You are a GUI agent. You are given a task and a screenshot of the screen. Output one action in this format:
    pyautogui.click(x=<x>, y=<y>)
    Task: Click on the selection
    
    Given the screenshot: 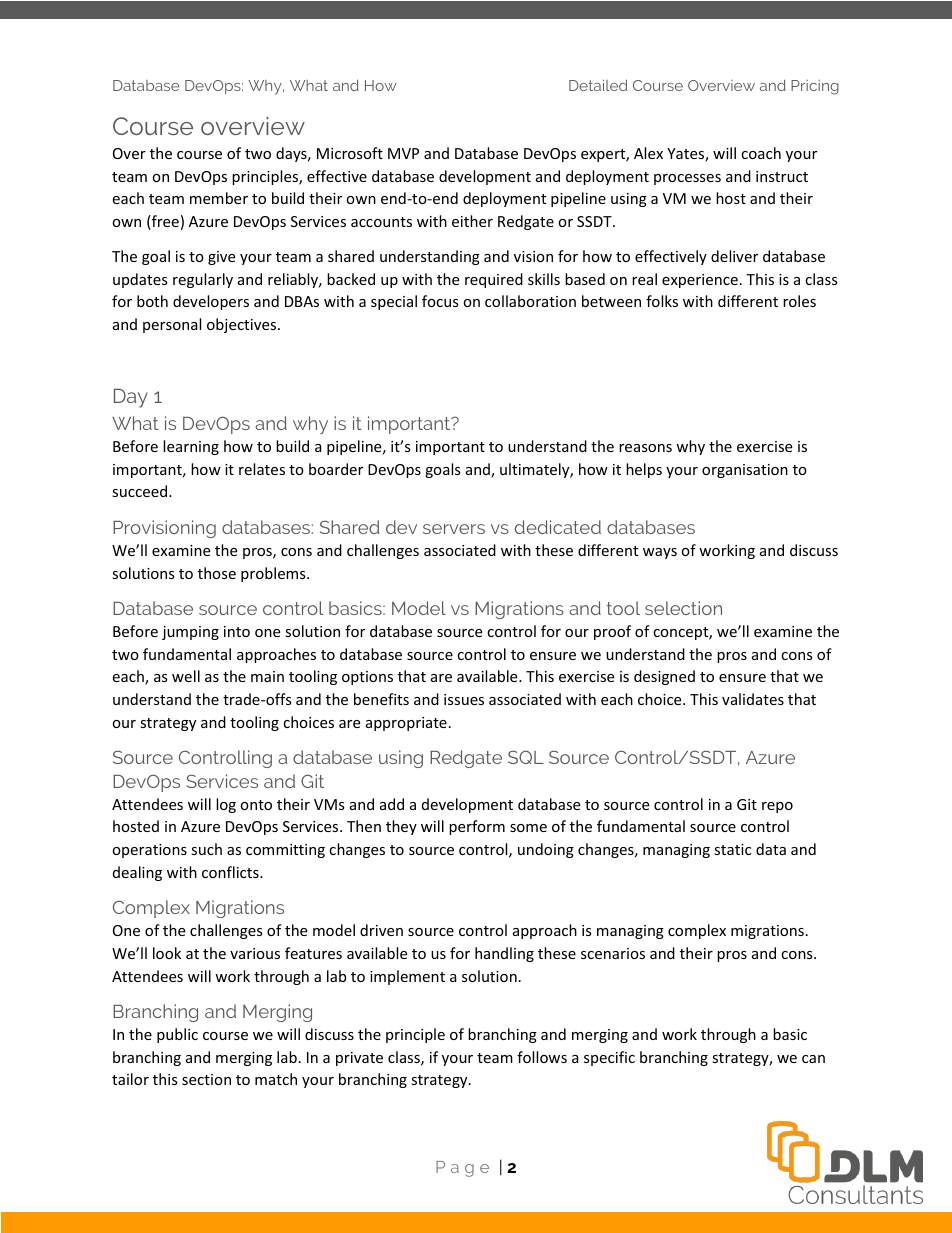 What is the action you would take?
    pyautogui.click(x=683, y=608)
